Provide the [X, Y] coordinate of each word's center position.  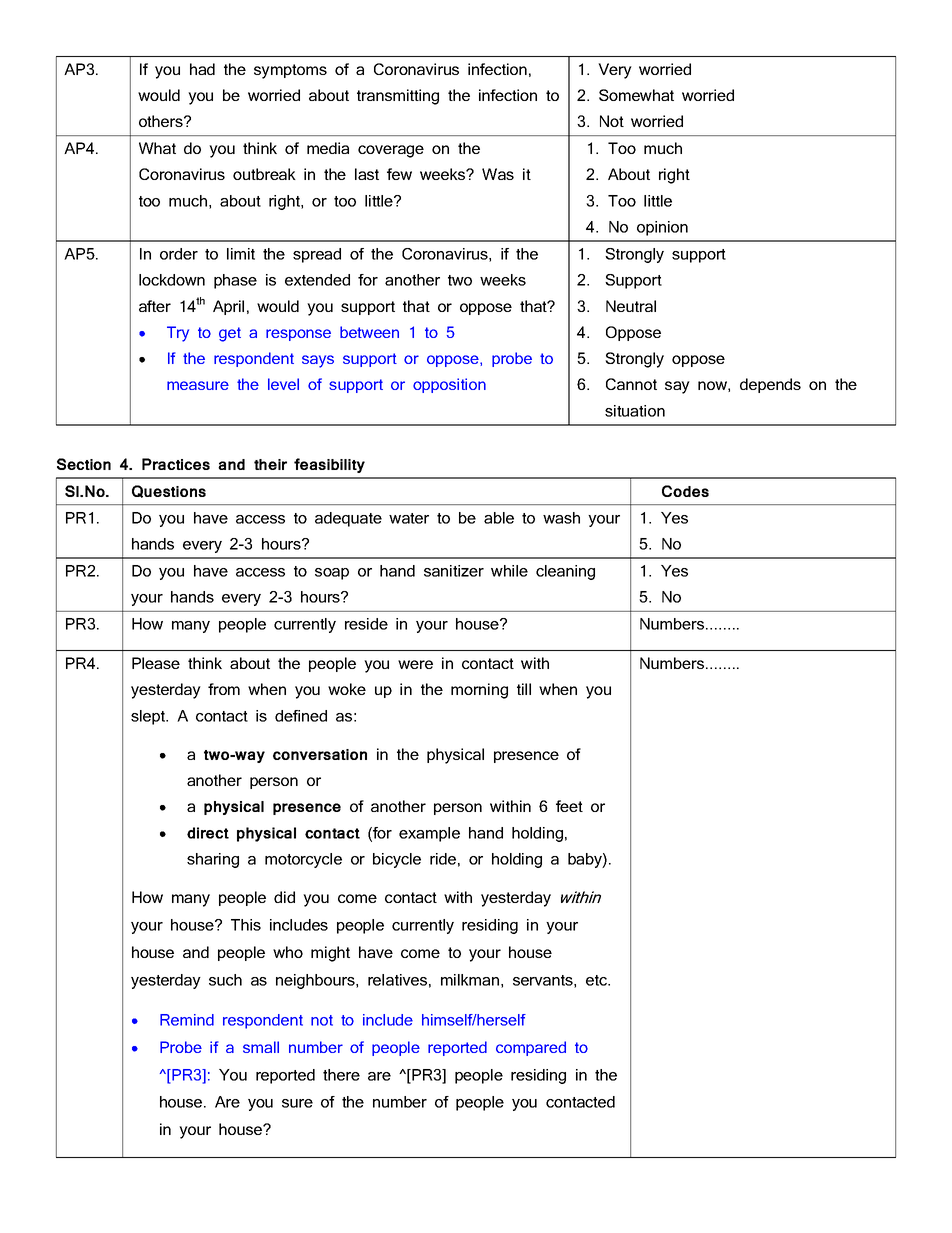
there [341, 1075]
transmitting [398, 97]
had [202, 69]
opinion [662, 228]
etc [597, 980]
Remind [187, 1020]
